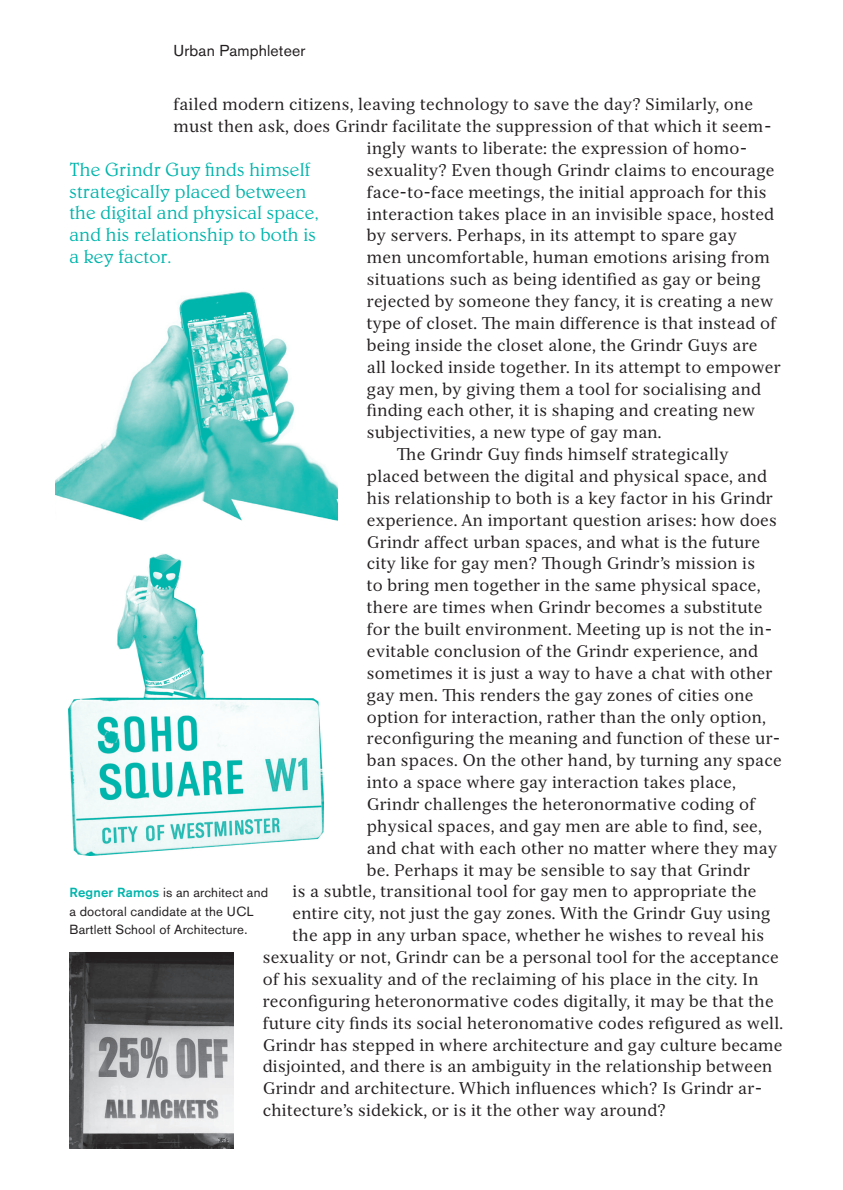 The width and height of the document is (843, 1190). What do you see at coordinates (583, 412) in the document?
I see `shaping` at bounding box center [583, 412].
